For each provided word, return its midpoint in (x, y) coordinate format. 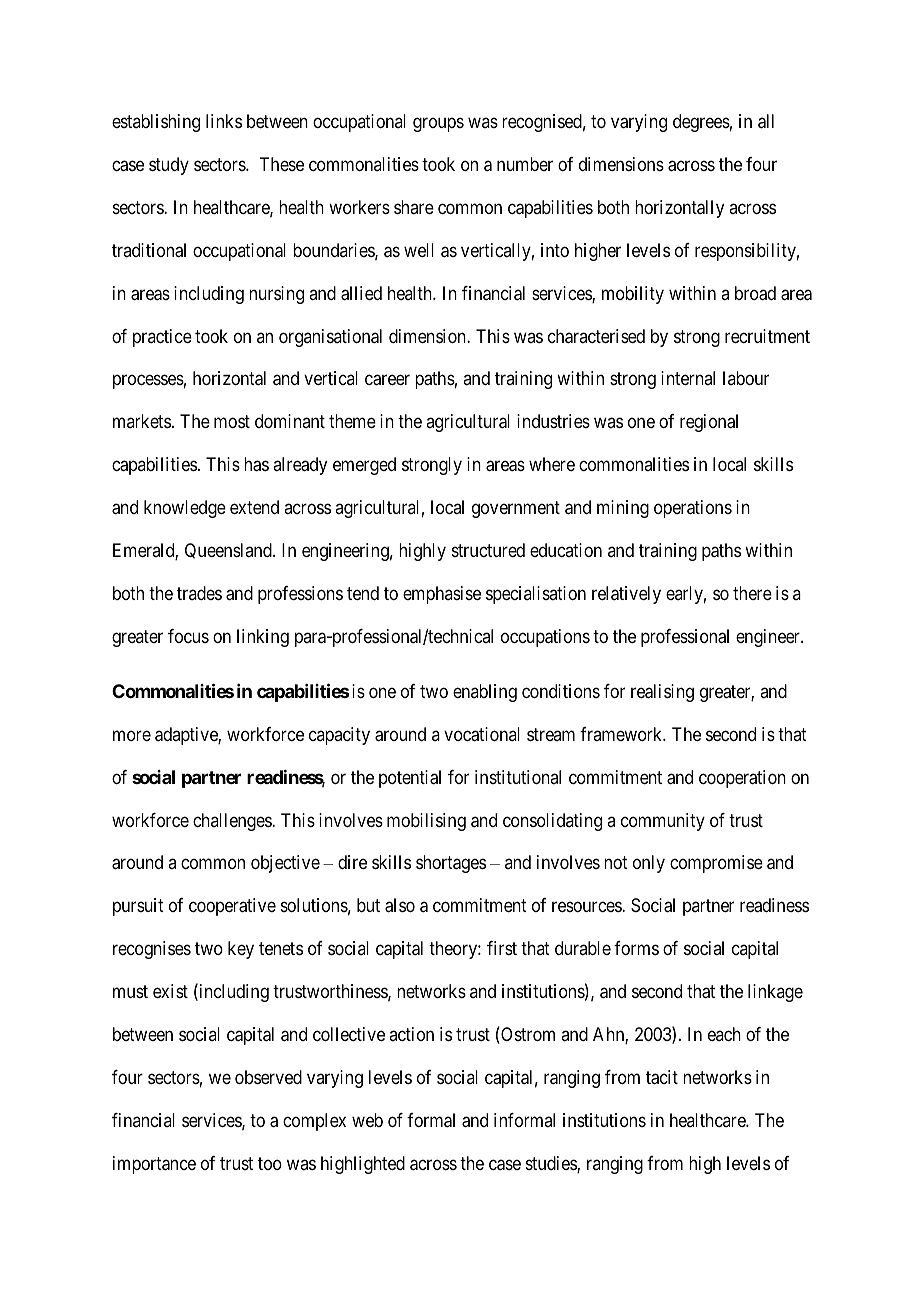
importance (154, 1165)
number (525, 164)
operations (693, 509)
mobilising (426, 822)
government (516, 509)
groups (438, 125)
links (224, 121)
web (367, 1120)
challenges (233, 822)
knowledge (185, 509)
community (663, 822)
